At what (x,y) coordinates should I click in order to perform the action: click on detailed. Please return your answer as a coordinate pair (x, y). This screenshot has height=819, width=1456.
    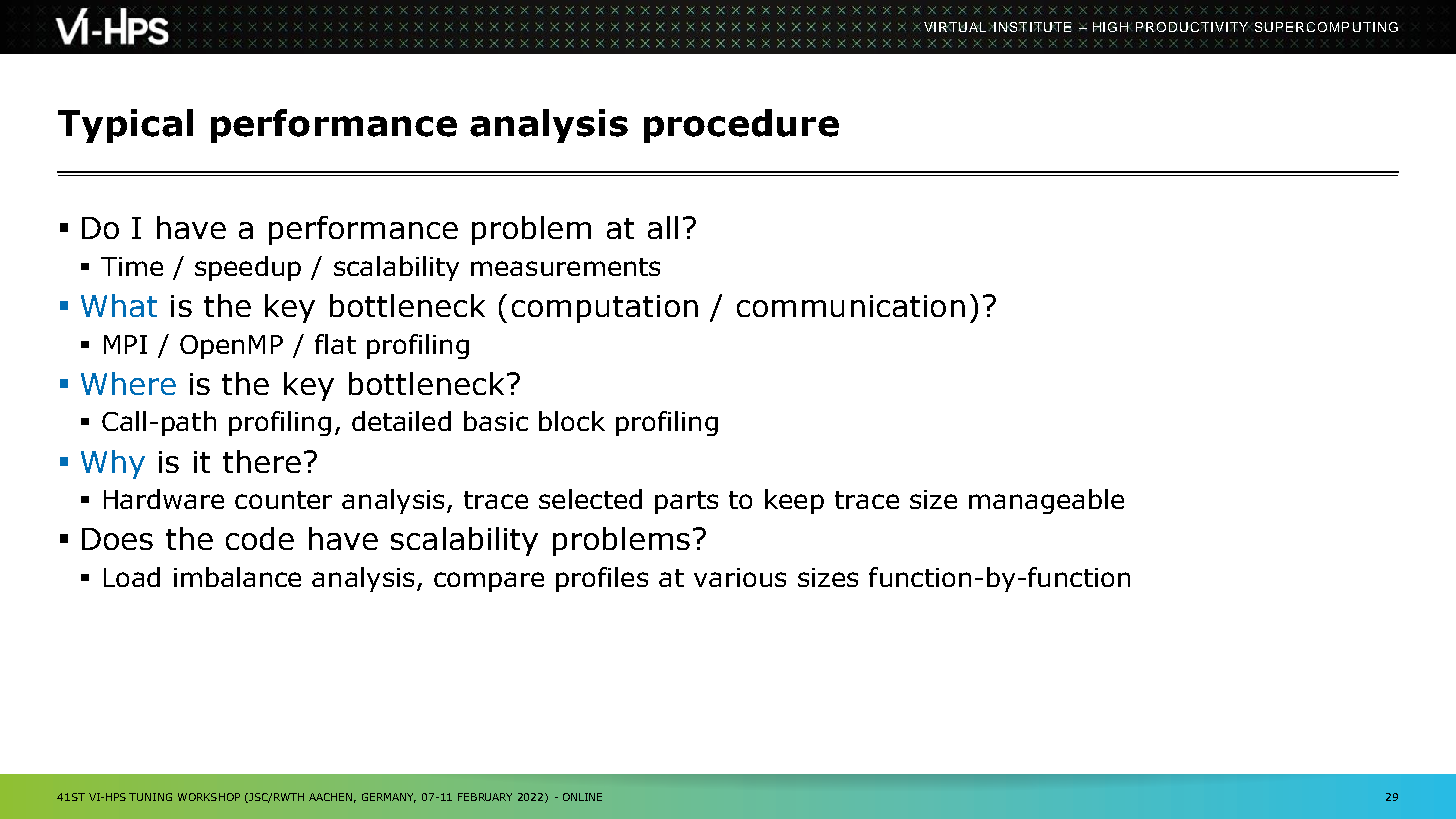
    Looking at the image, I should click on (401, 421).
